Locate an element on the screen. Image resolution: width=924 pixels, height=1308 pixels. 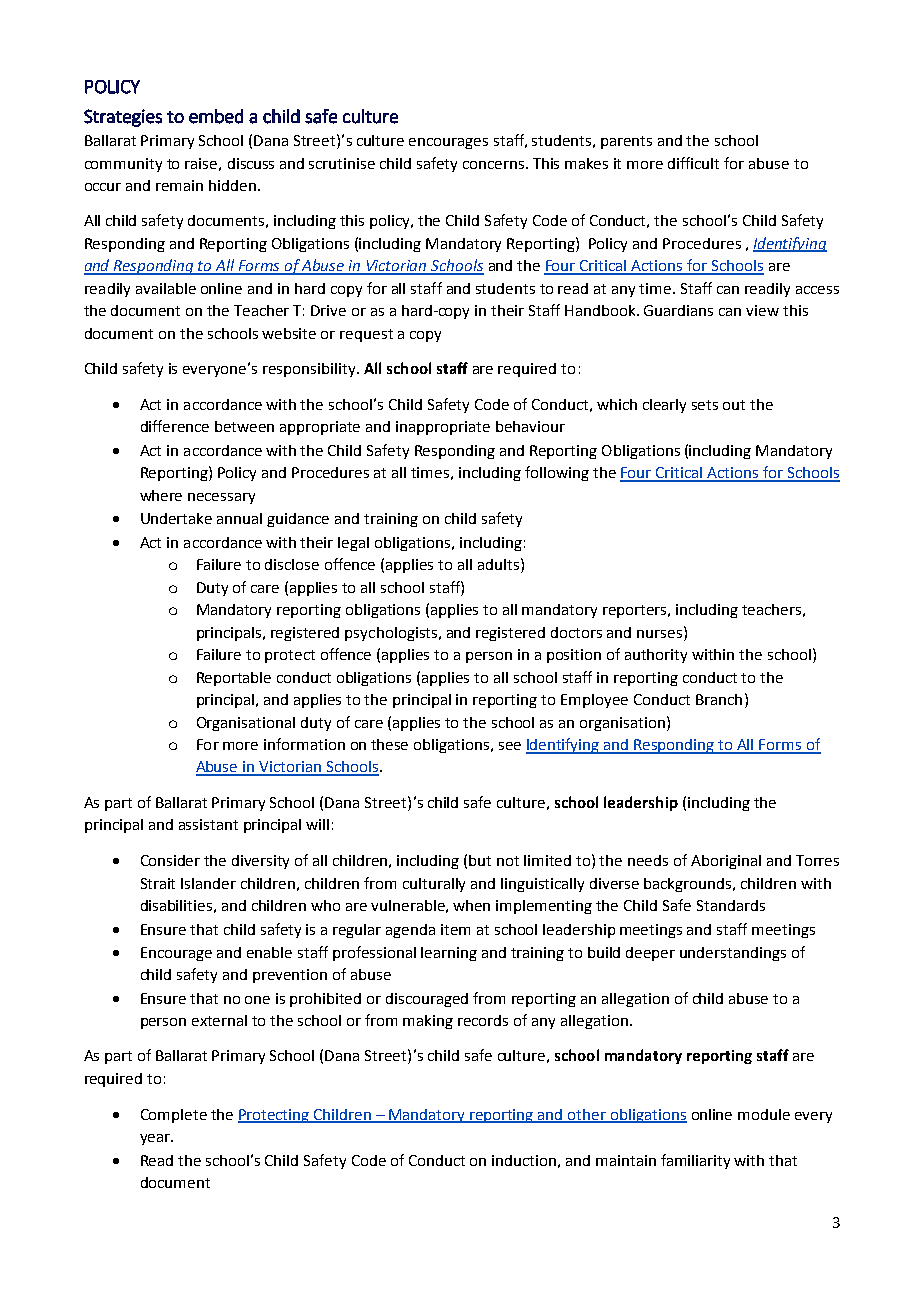
Islander is located at coordinates (208, 883).
